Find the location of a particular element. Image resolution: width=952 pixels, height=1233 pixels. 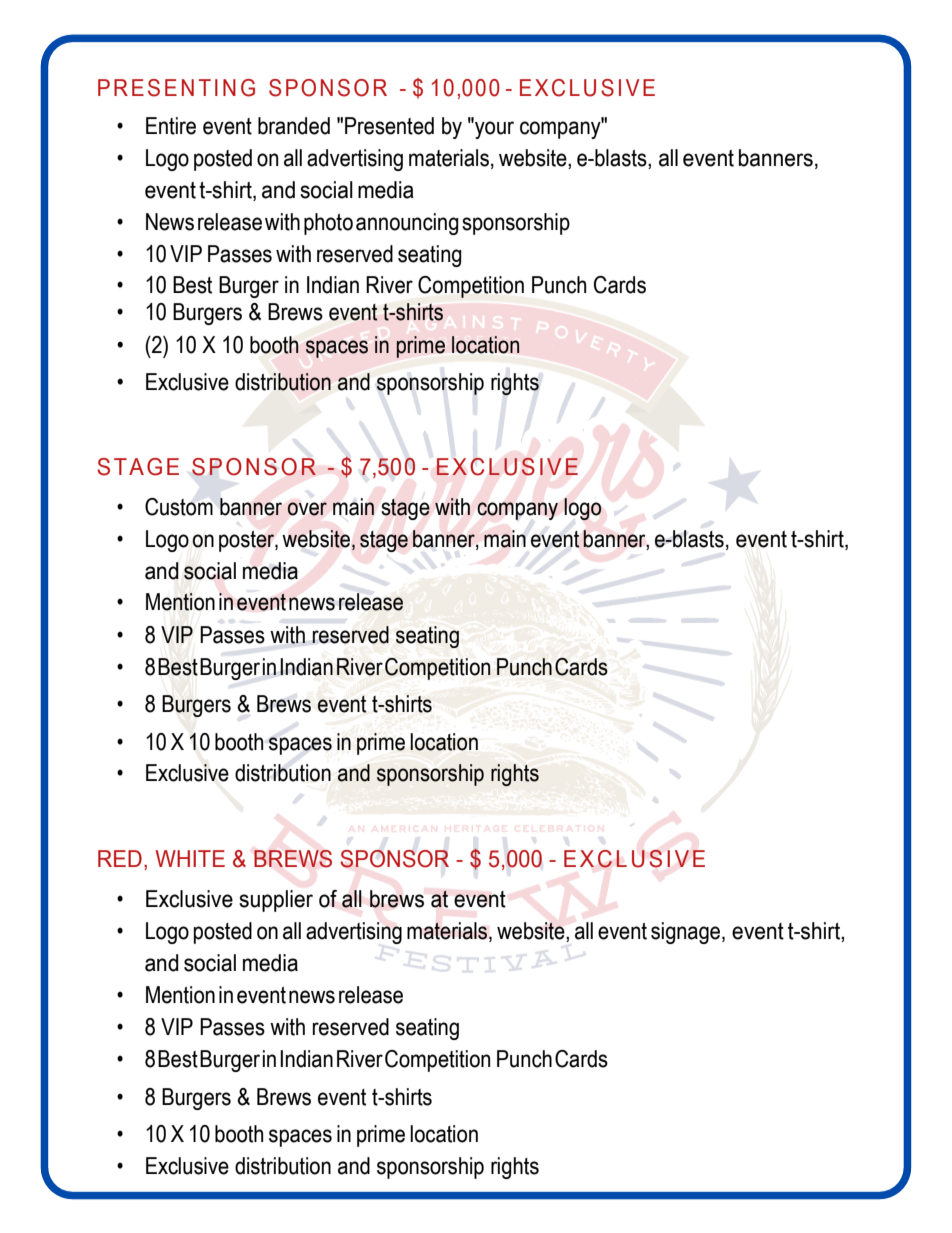

over is located at coordinates (307, 509).
